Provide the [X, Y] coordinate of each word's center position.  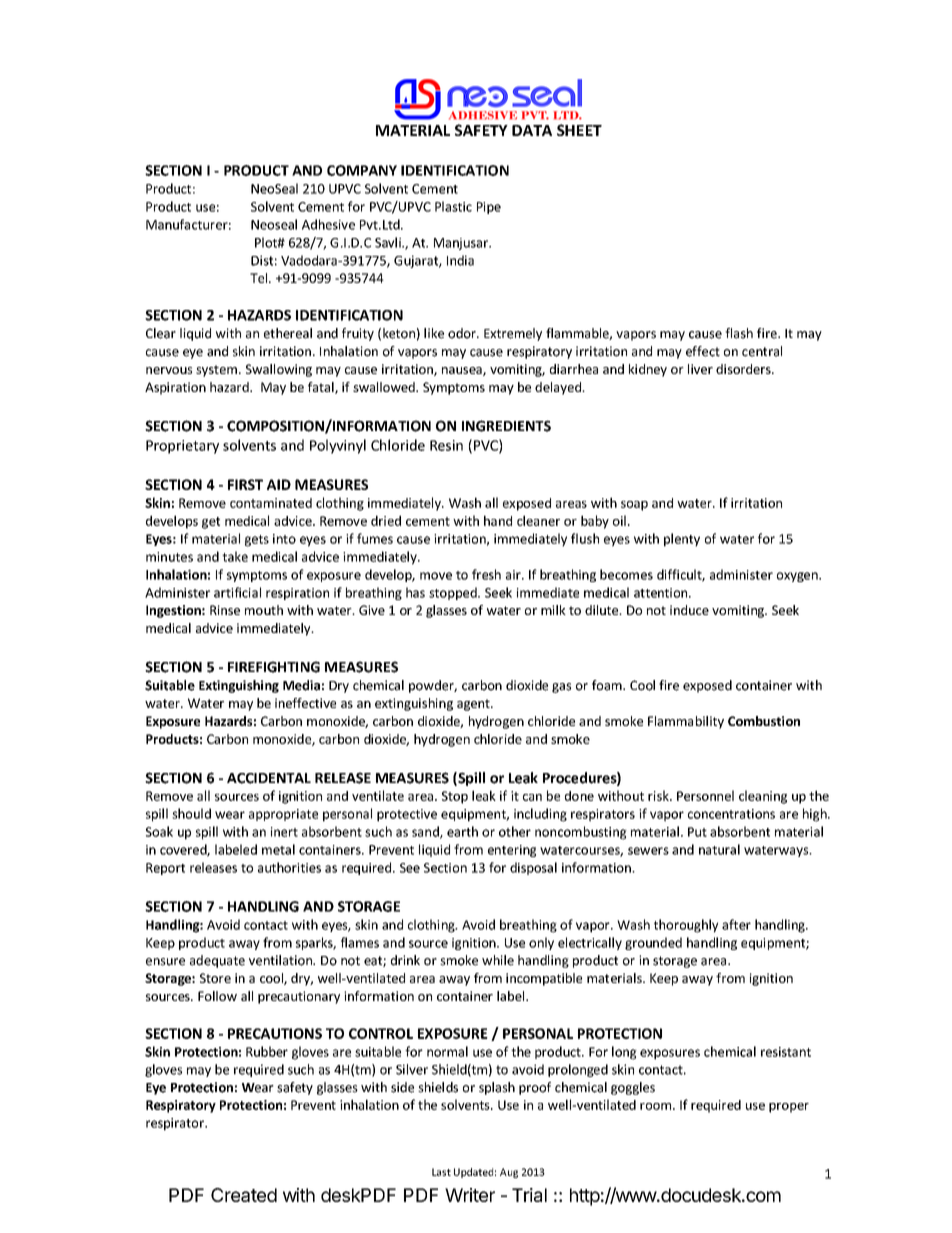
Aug [509, 1173]
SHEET [579, 130]
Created [244, 1195]
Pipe [489, 208]
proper [789, 1108]
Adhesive [328, 224]
